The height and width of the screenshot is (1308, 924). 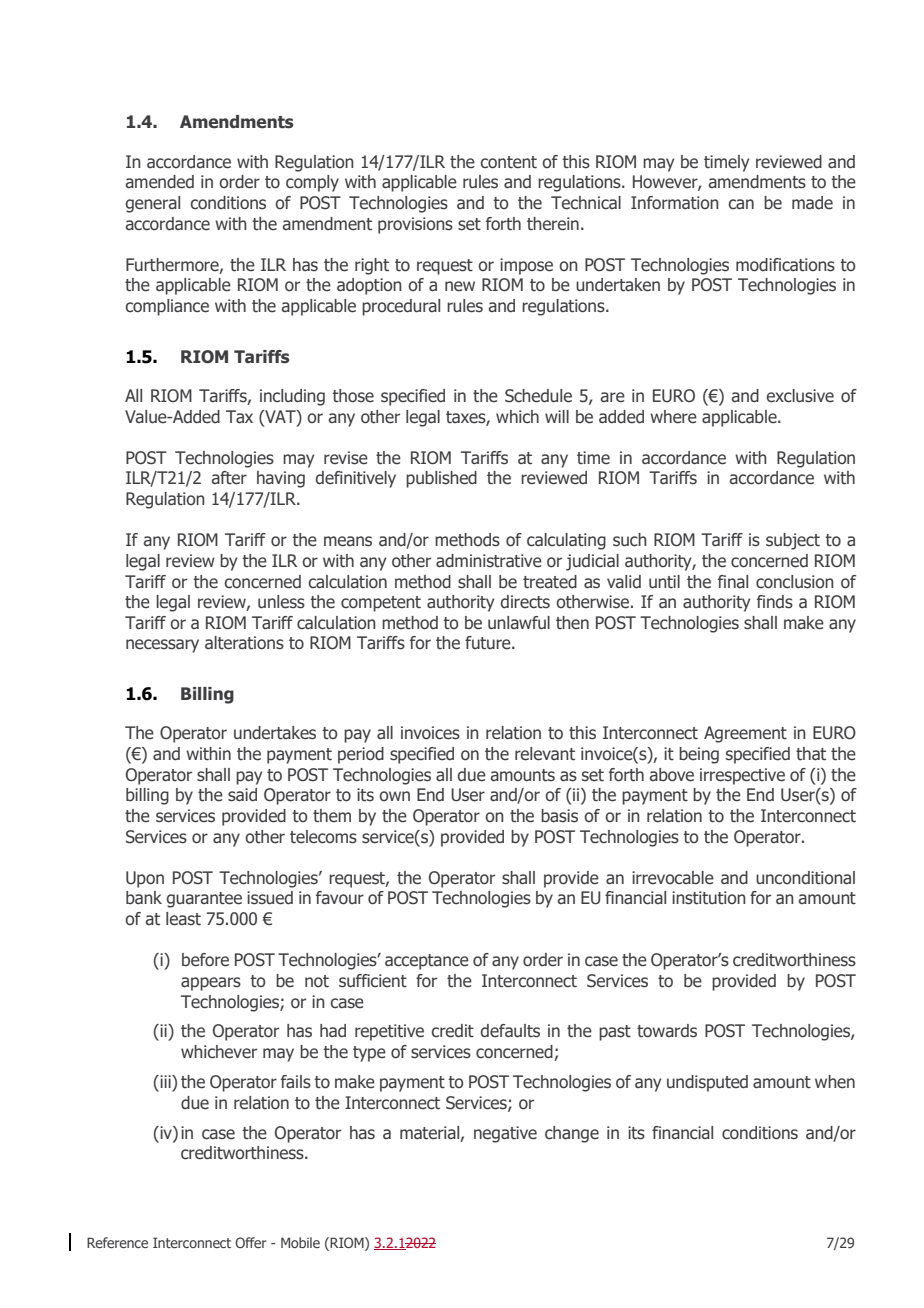 I want to click on Agreement, so click(x=745, y=734).
